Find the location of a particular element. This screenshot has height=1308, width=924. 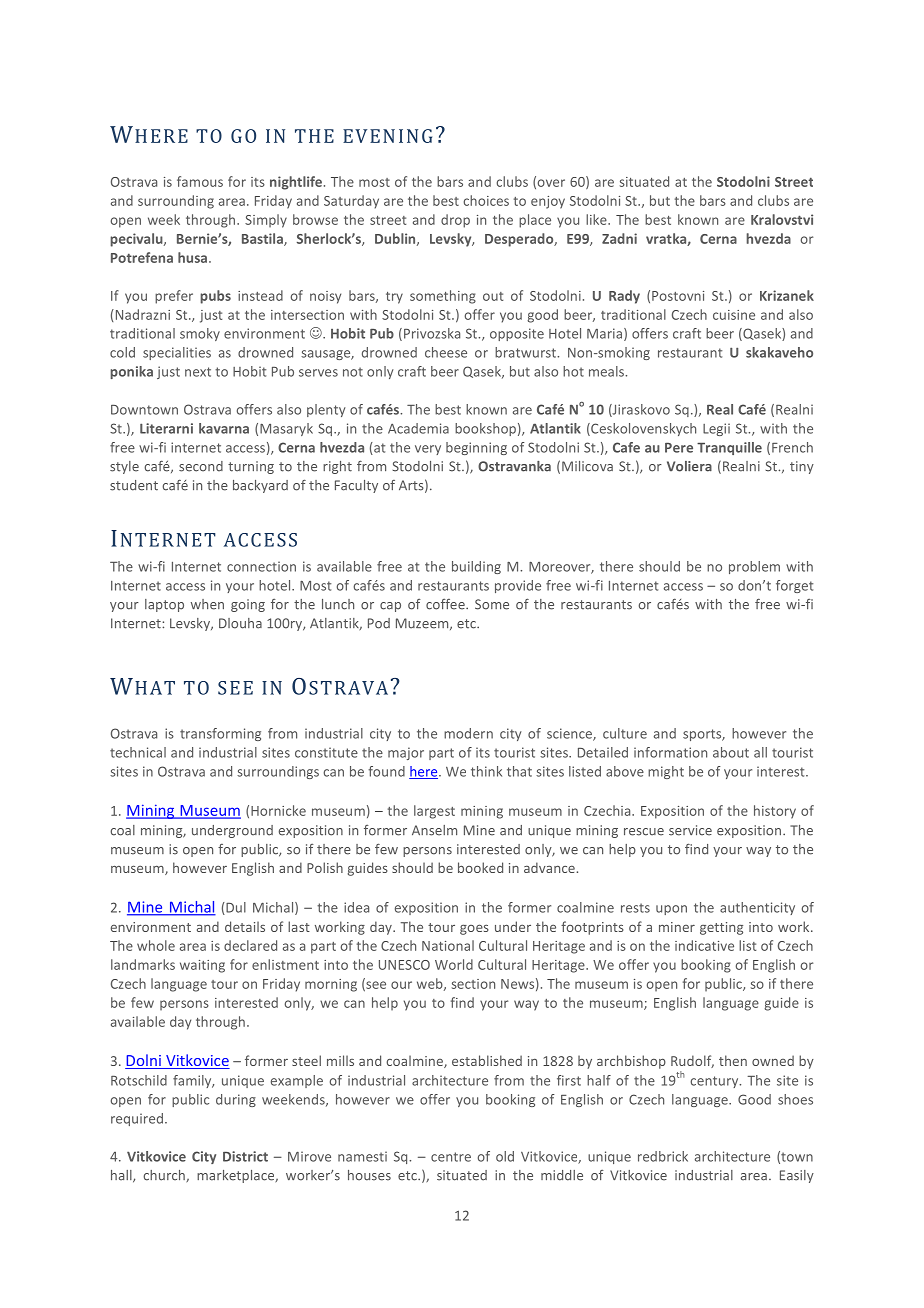

transforming is located at coordinates (220, 734).
